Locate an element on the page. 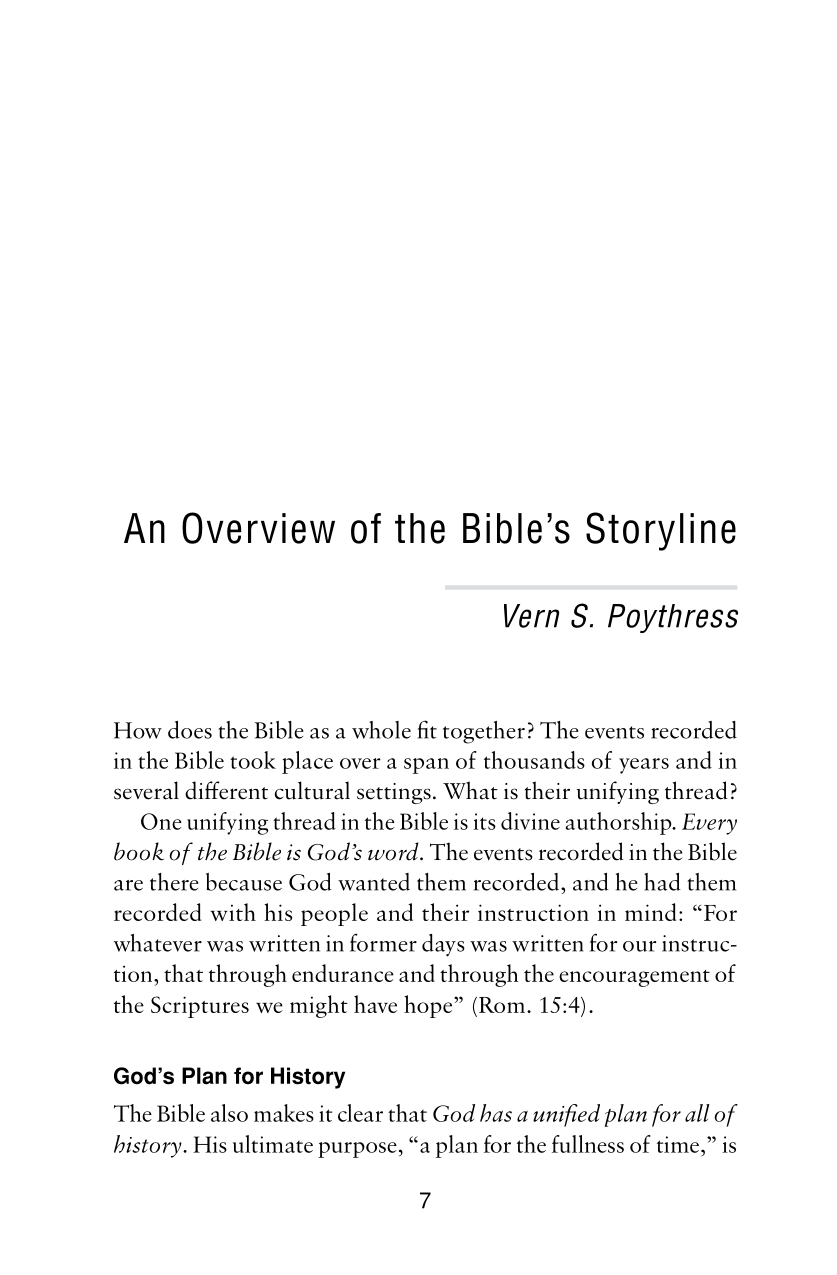  years is located at coordinates (644, 766).
